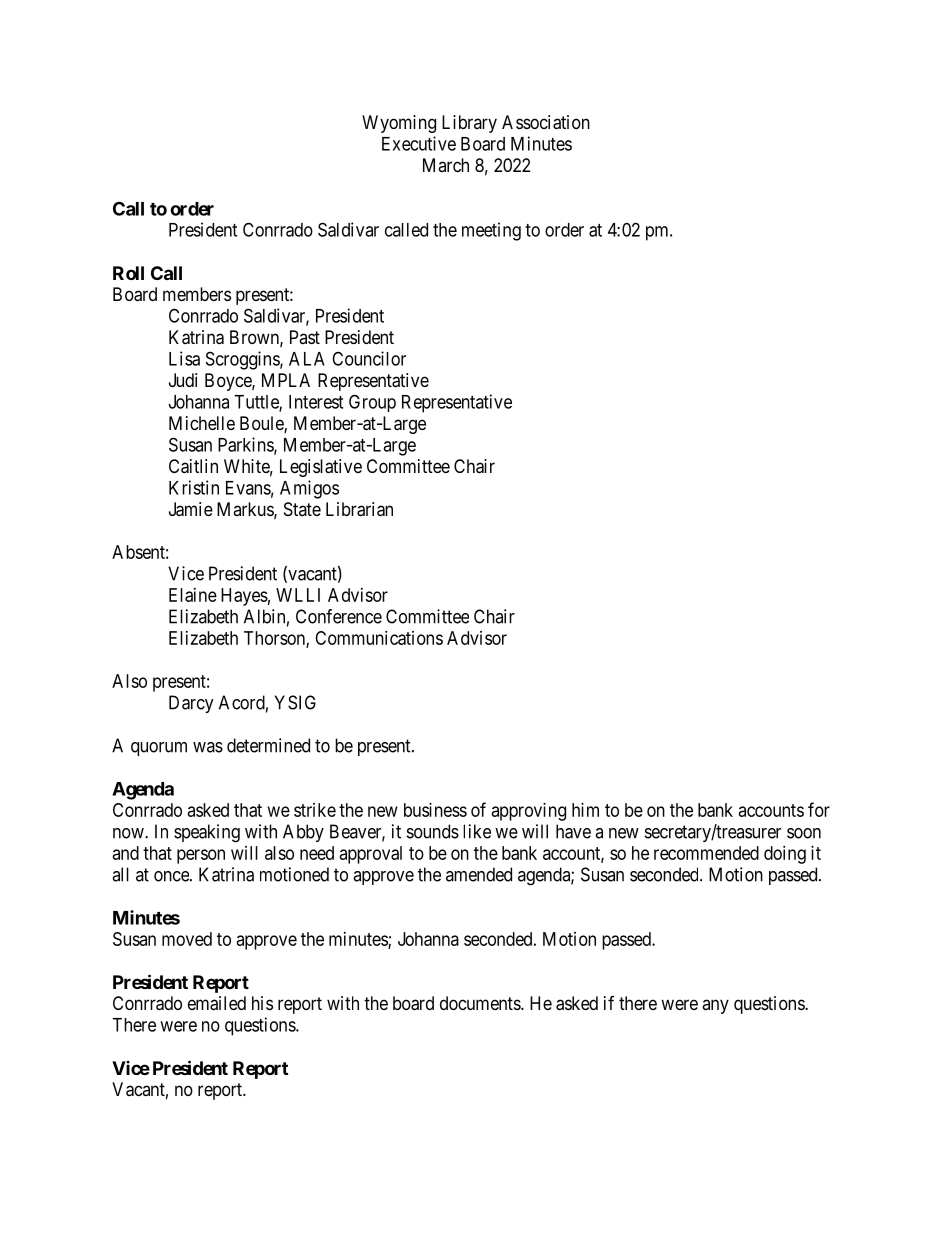 This page has width=952, height=1233. I want to click on Librarian, so click(359, 509).
